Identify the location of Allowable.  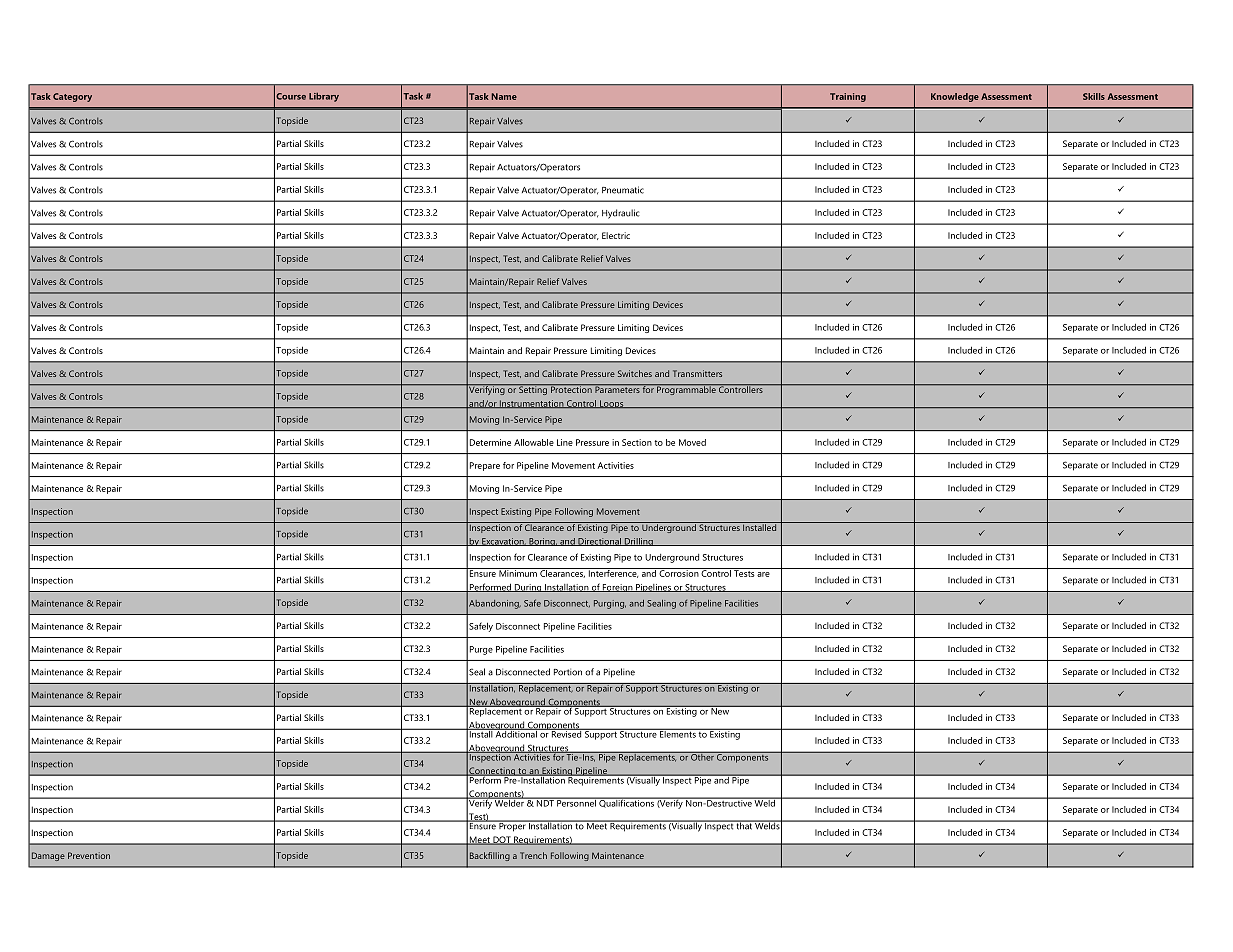
(534, 442).
